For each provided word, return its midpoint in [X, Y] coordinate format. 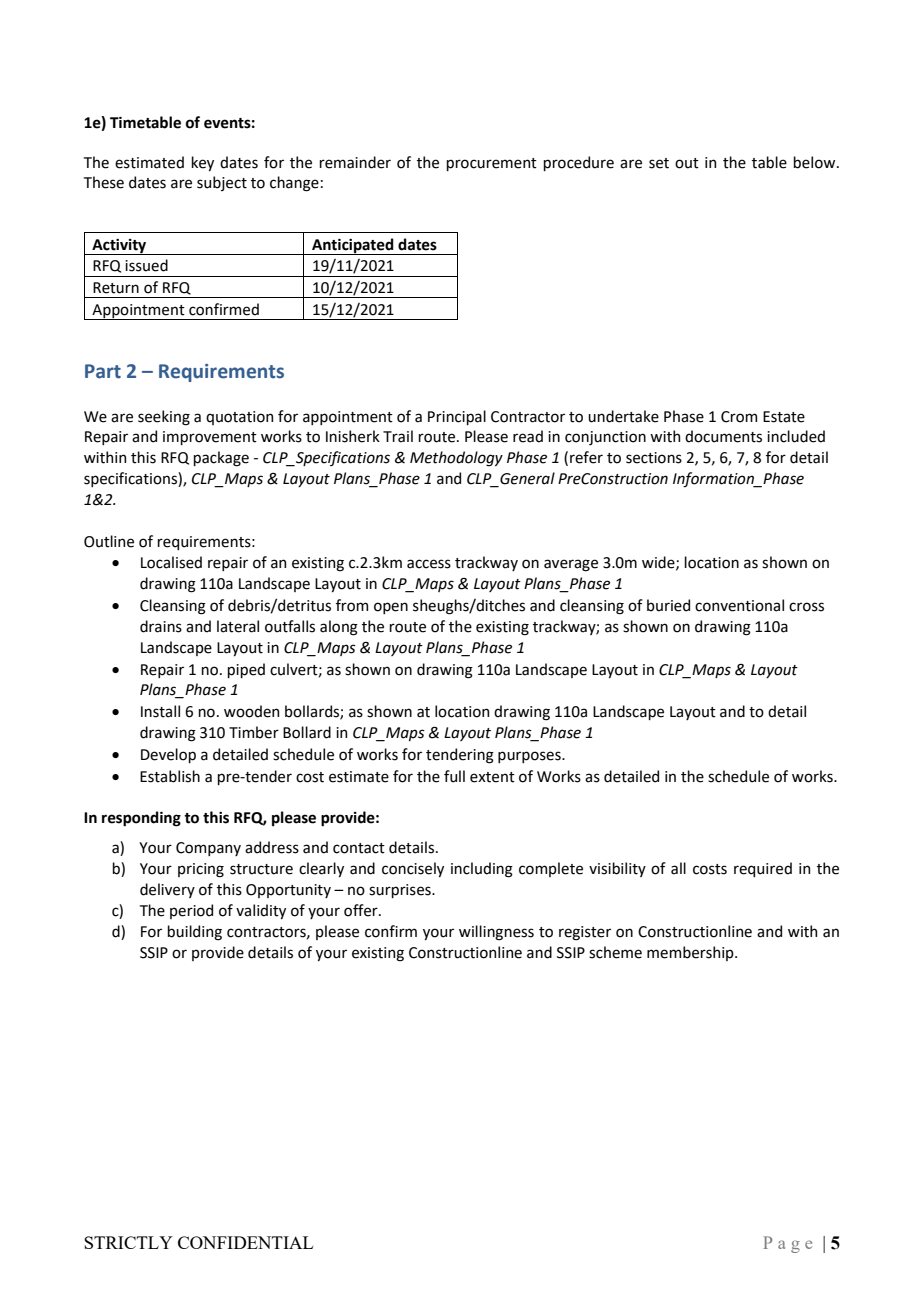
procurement [491, 164]
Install [160, 711]
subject [222, 183]
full [454, 776]
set [659, 163]
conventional [739, 605]
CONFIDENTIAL [245, 1242]
